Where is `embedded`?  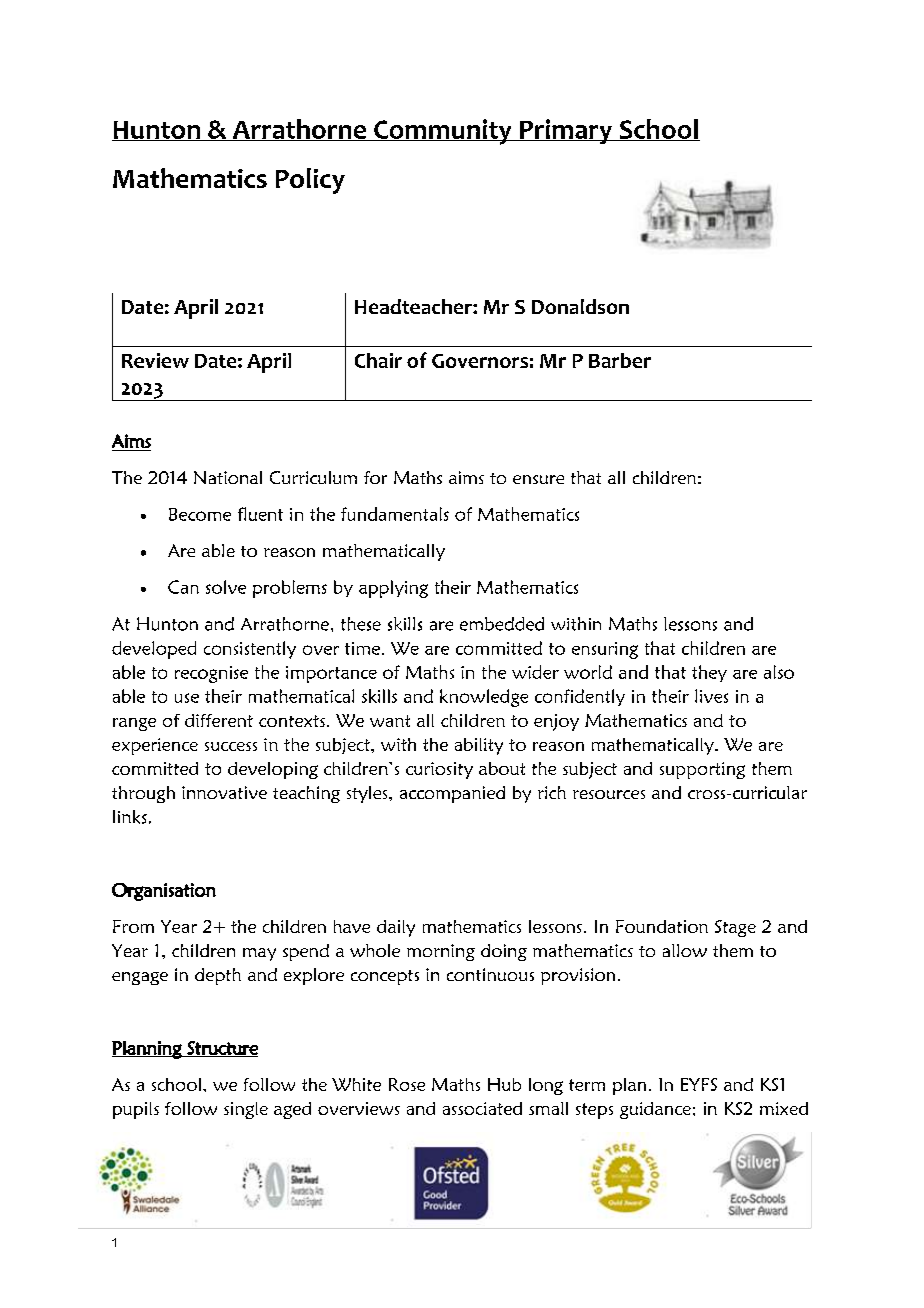 embedded is located at coordinates (502, 624).
